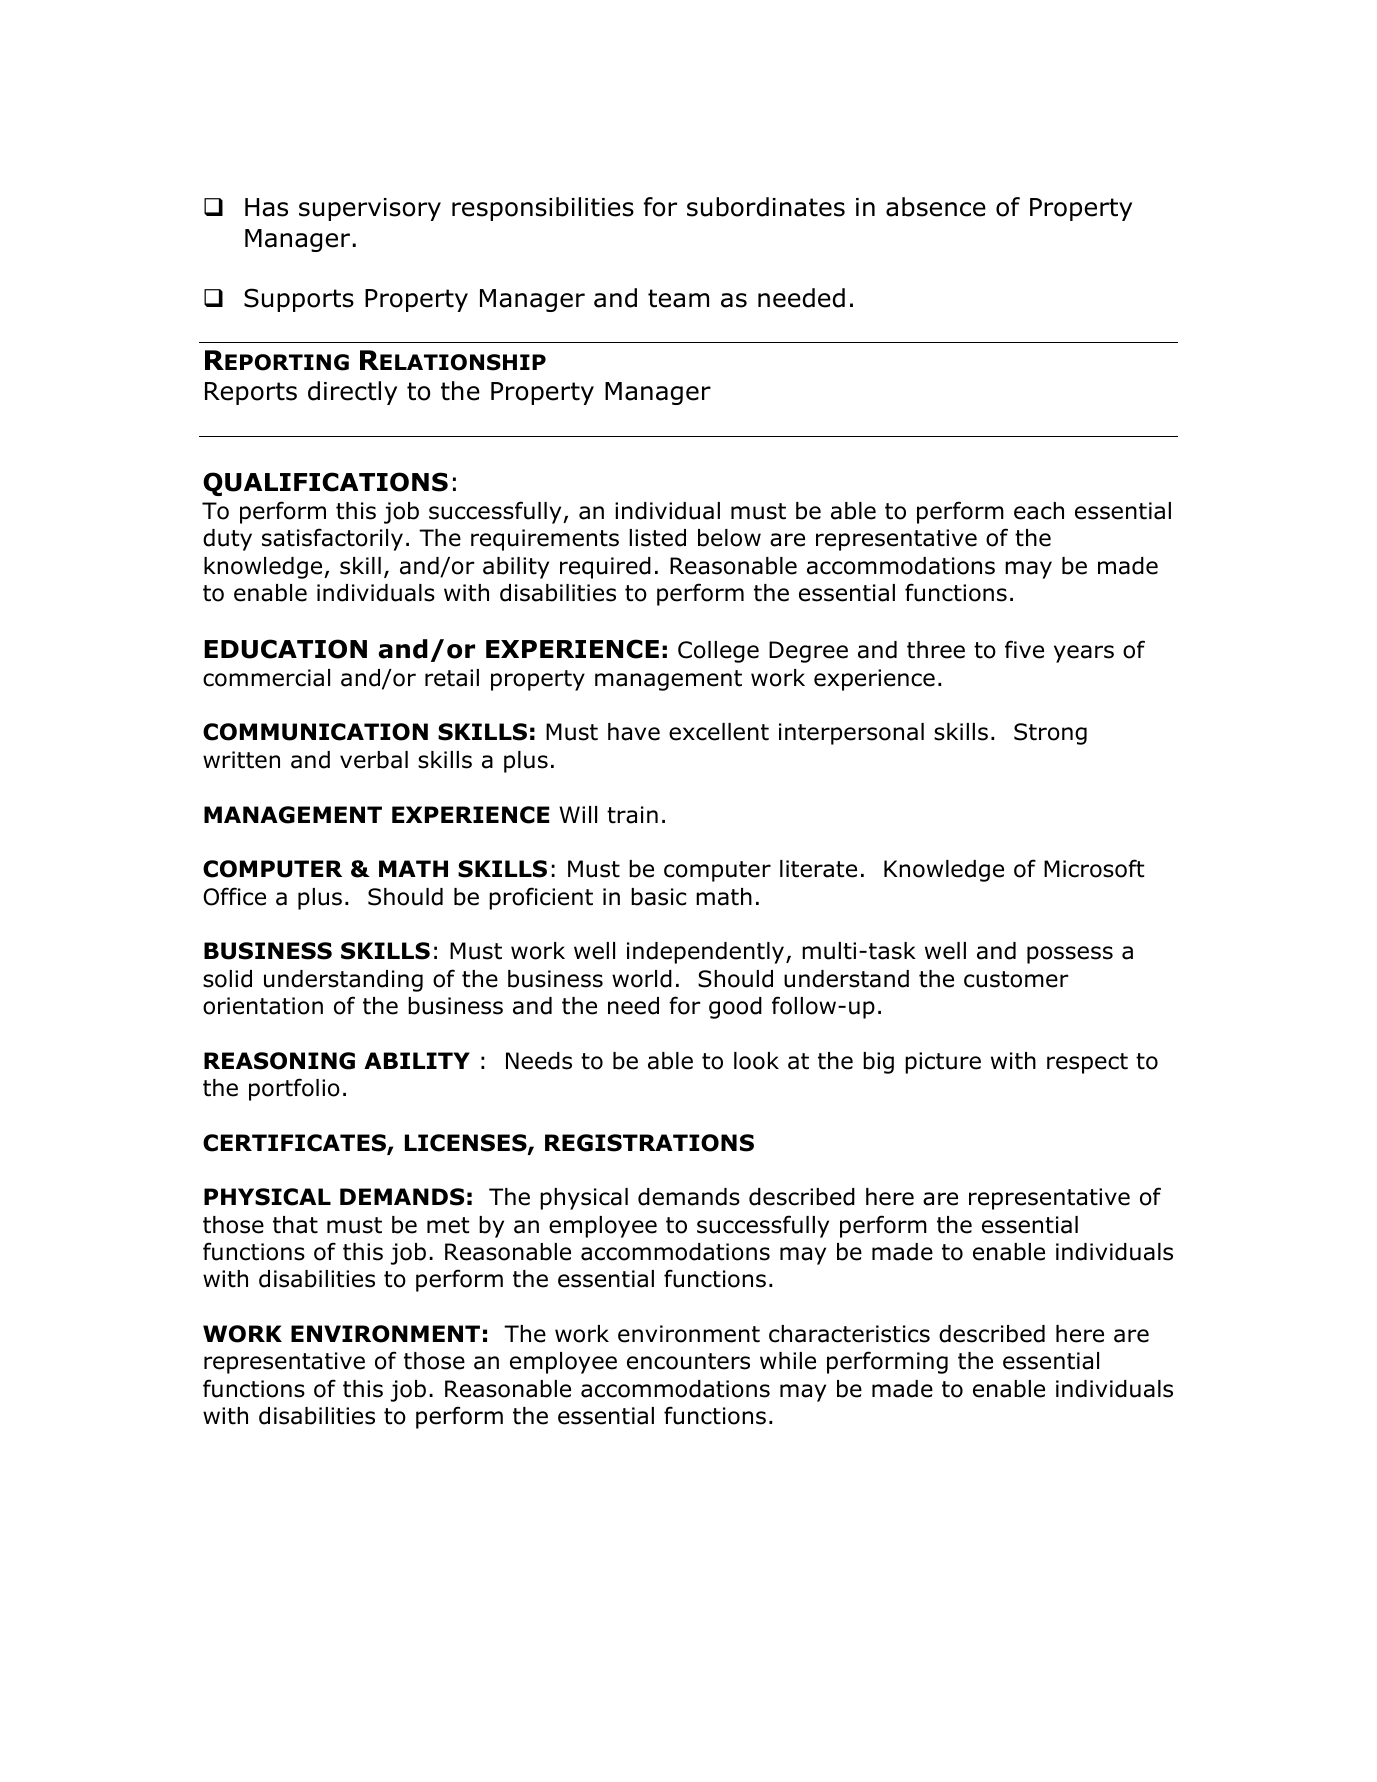  Describe the element at coordinates (295, 1225) in the screenshot. I see `that` at that location.
